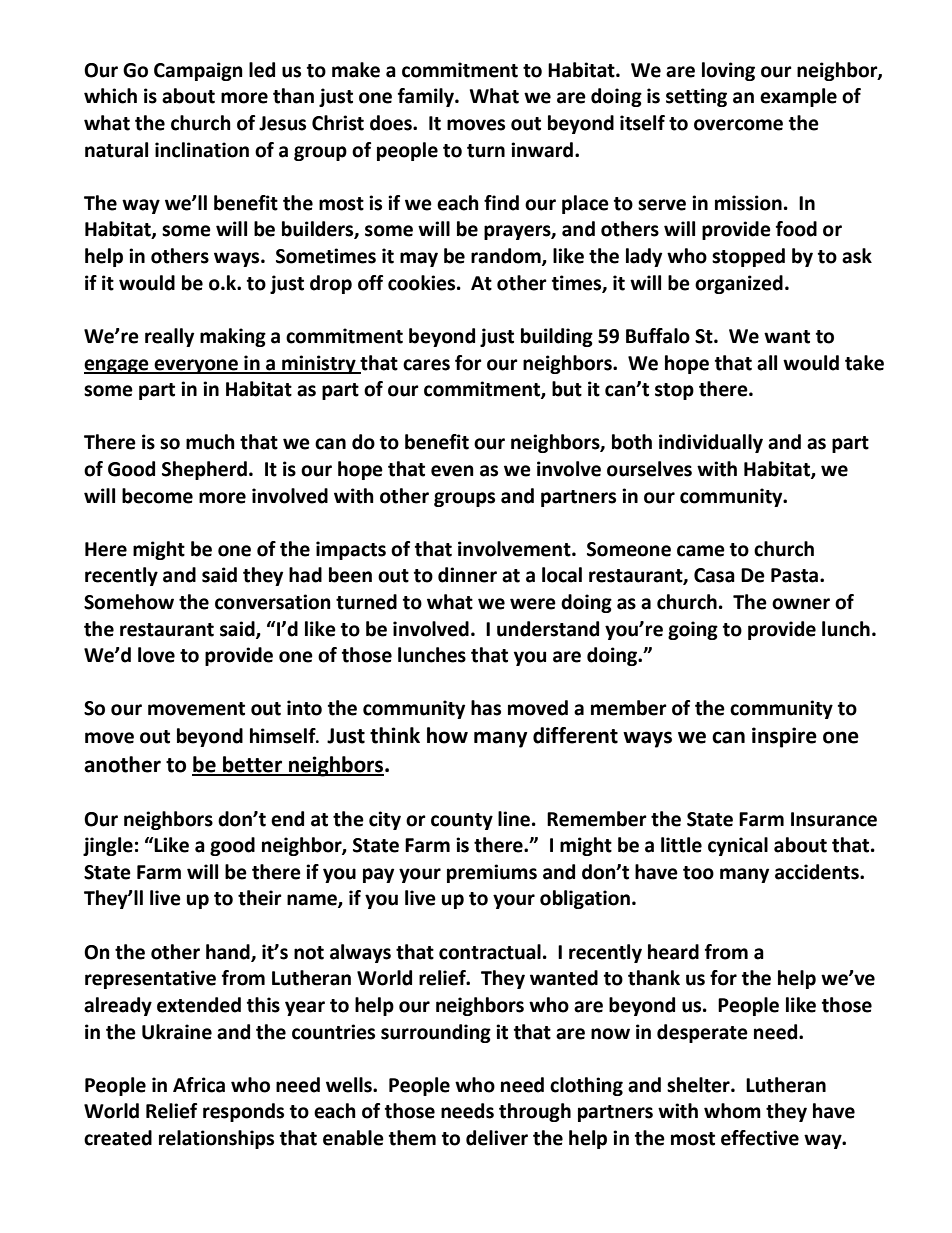 Image resolution: width=952 pixels, height=1233 pixels. Describe the element at coordinates (452, 471) in the image. I see `even` at that location.
